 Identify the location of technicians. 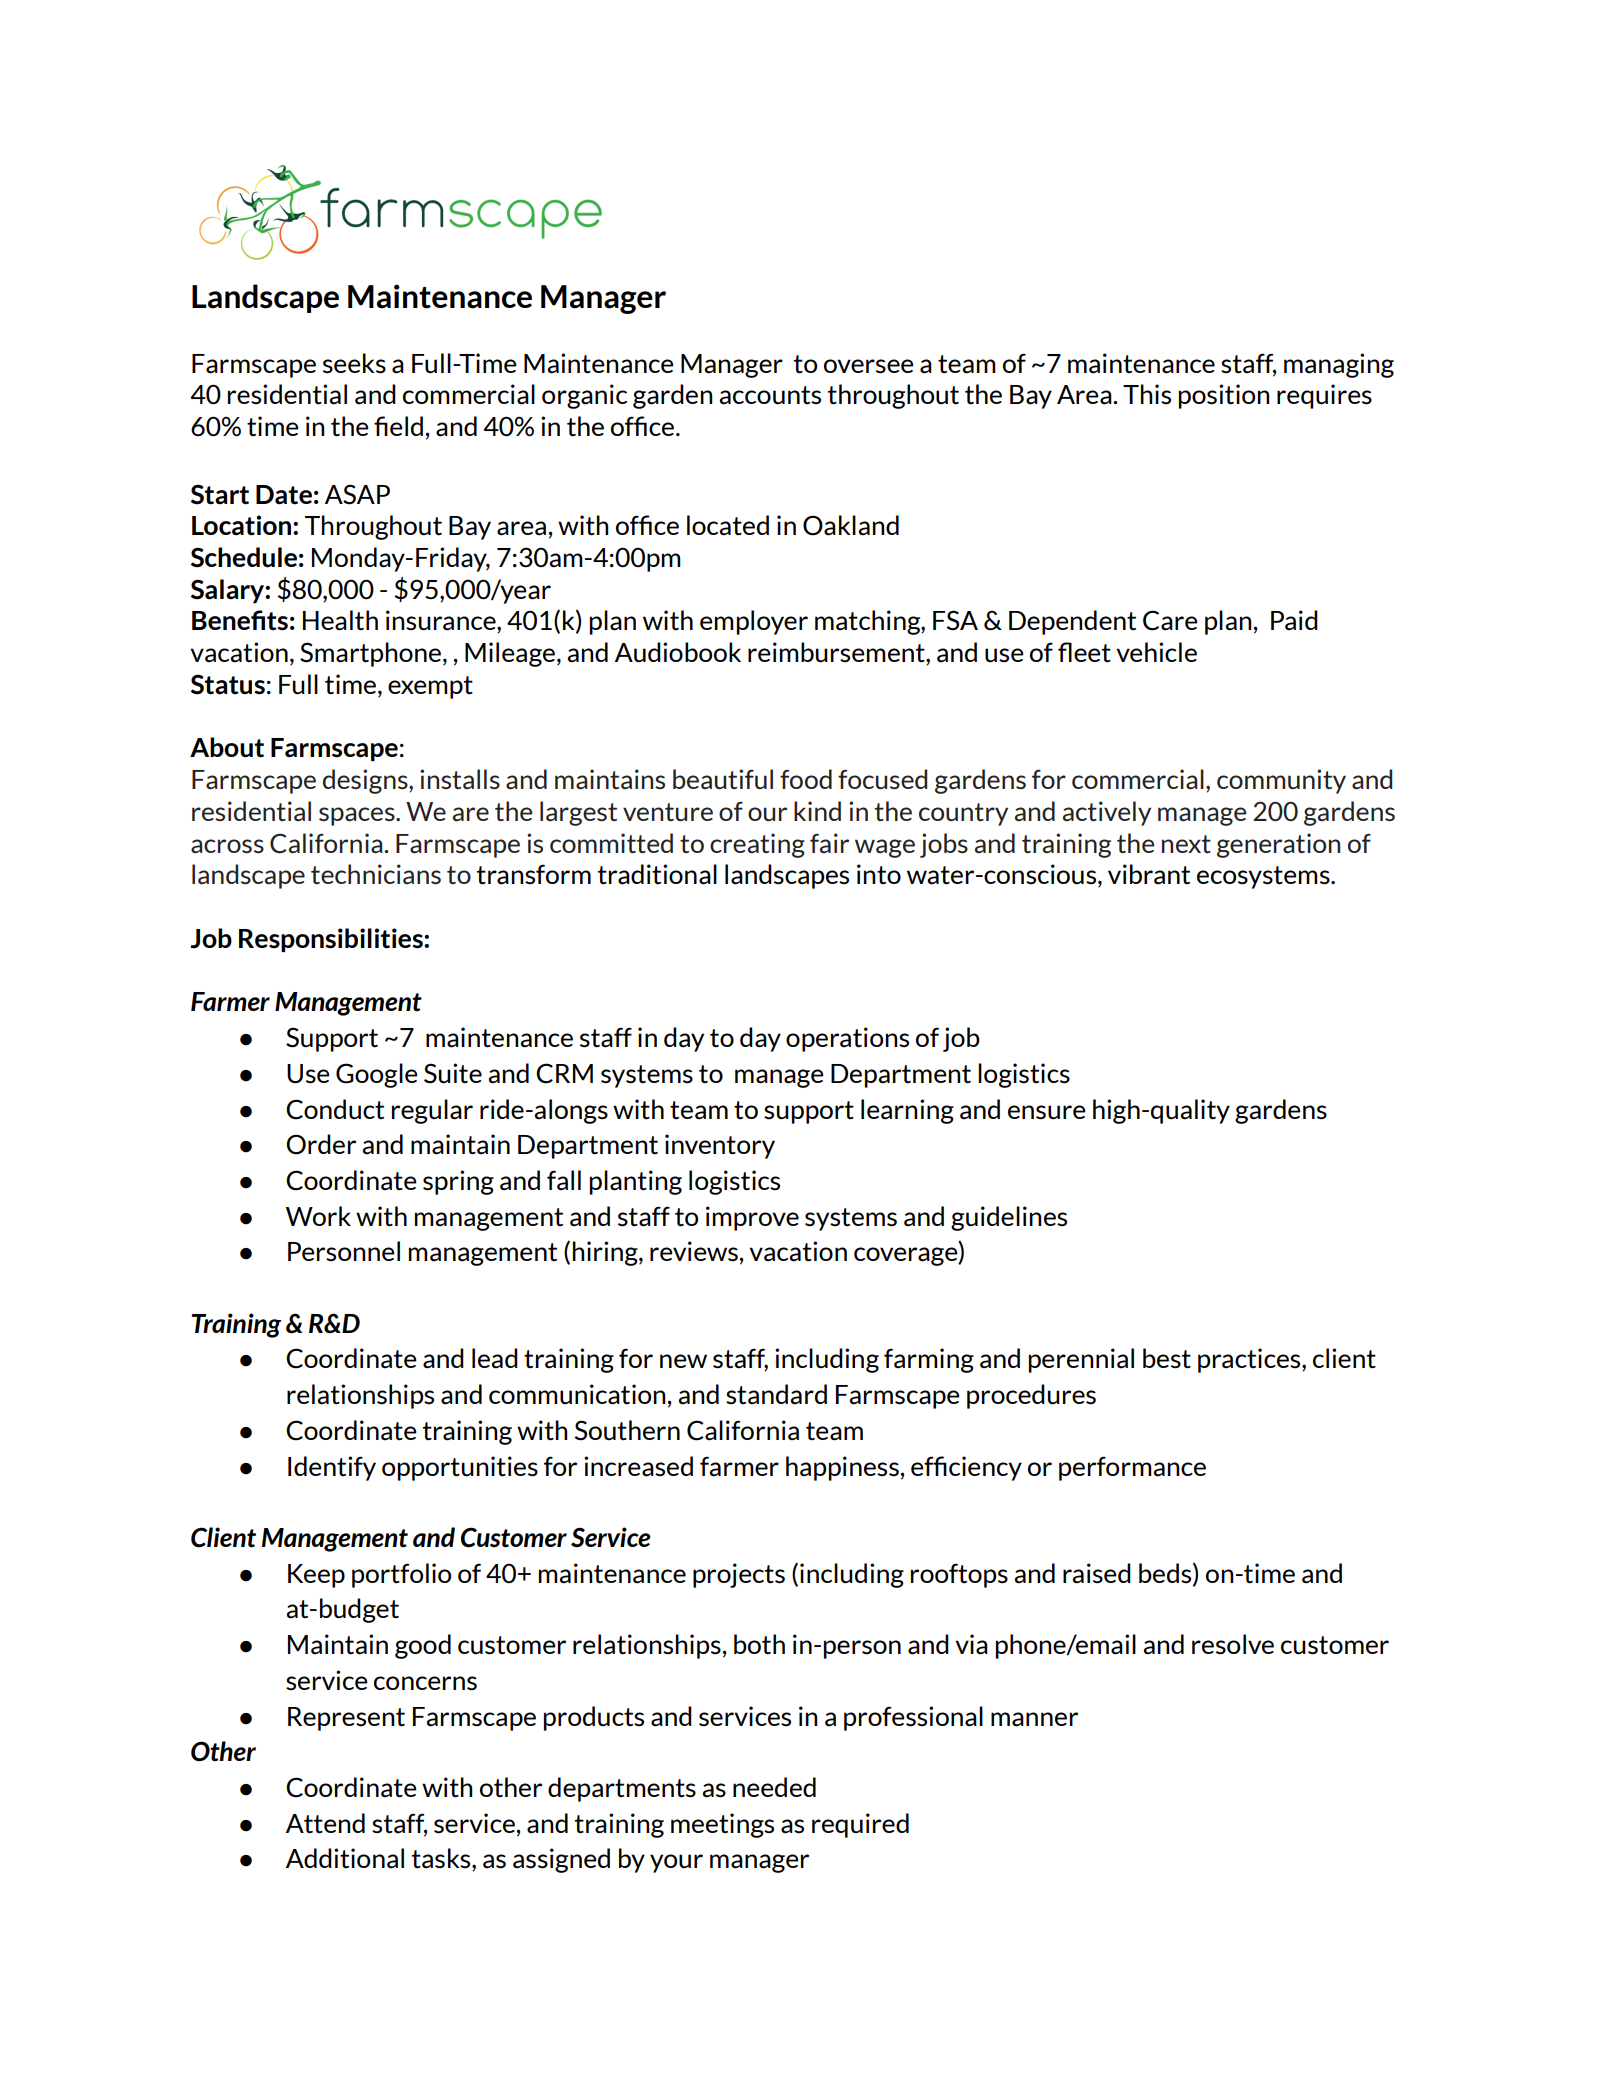
(376, 874).
